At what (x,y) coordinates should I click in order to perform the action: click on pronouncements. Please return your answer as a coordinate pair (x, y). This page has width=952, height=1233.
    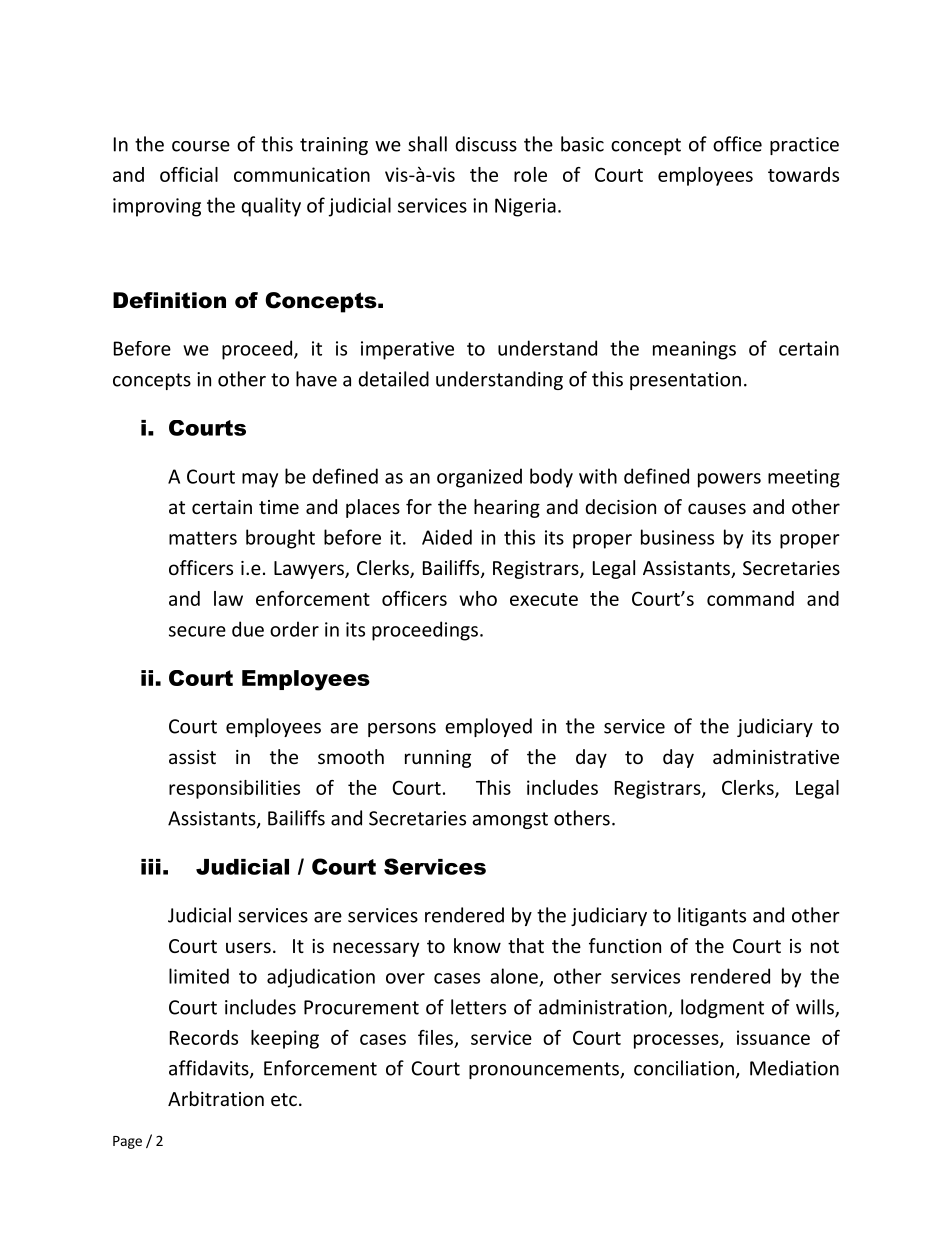
    Looking at the image, I should click on (545, 1070).
